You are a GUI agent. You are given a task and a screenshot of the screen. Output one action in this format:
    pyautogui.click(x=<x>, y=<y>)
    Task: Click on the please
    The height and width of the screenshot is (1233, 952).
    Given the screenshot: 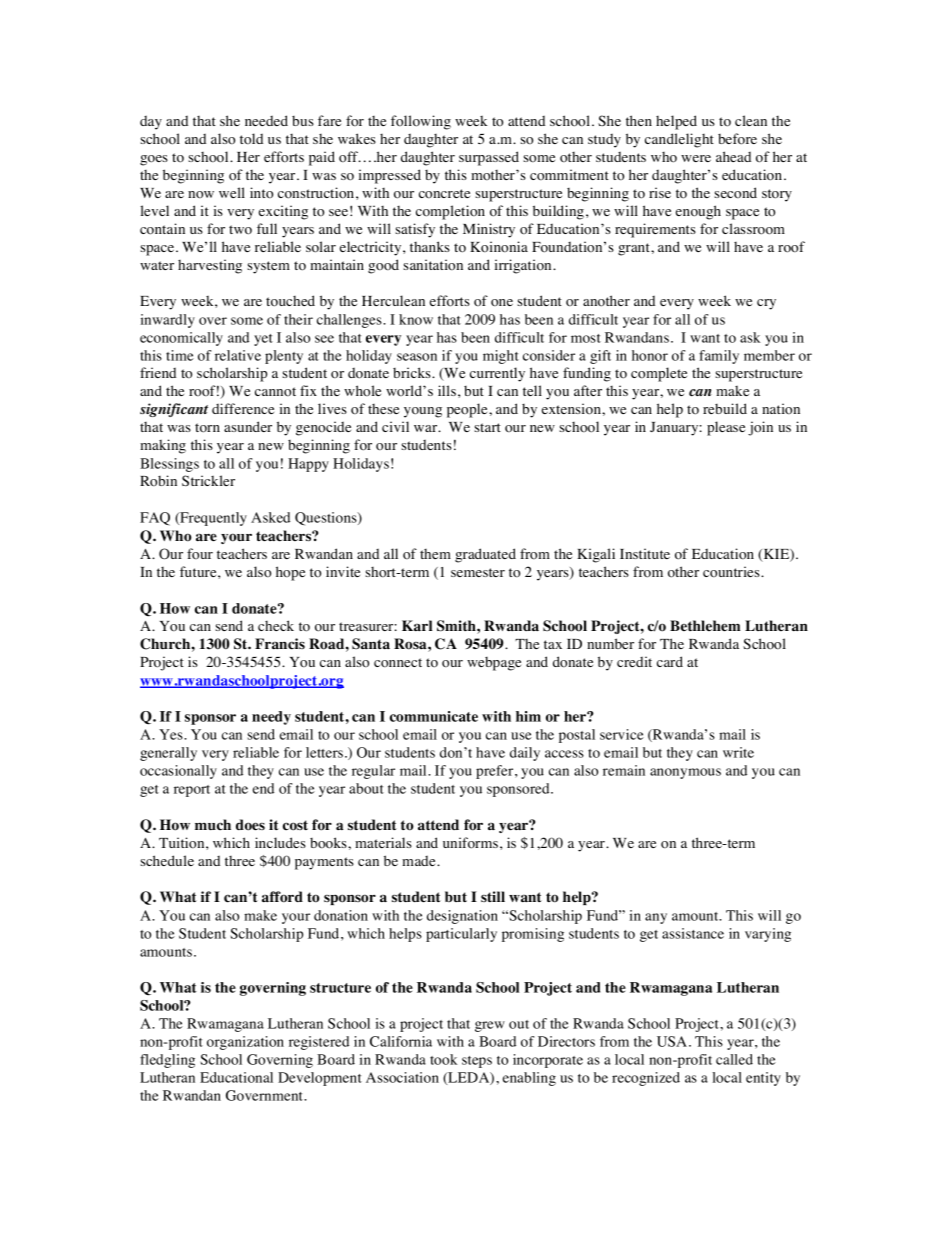 What is the action you would take?
    pyautogui.click(x=726, y=428)
